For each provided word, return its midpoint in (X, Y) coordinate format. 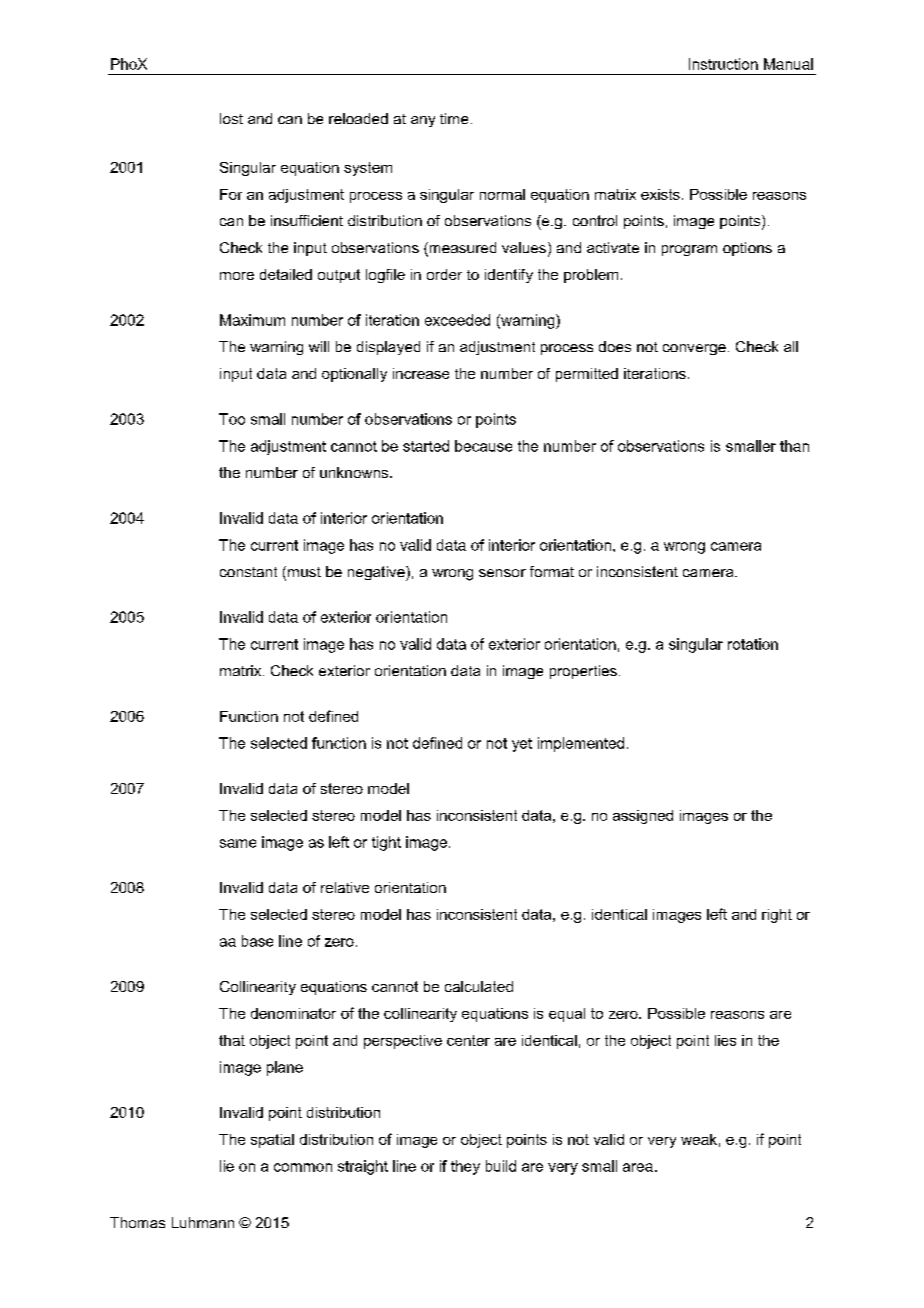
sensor (502, 573)
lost (231, 118)
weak (699, 1139)
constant (248, 572)
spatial (272, 1141)
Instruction (723, 64)
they (465, 1167)
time (454, 118)
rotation (753, 644)
